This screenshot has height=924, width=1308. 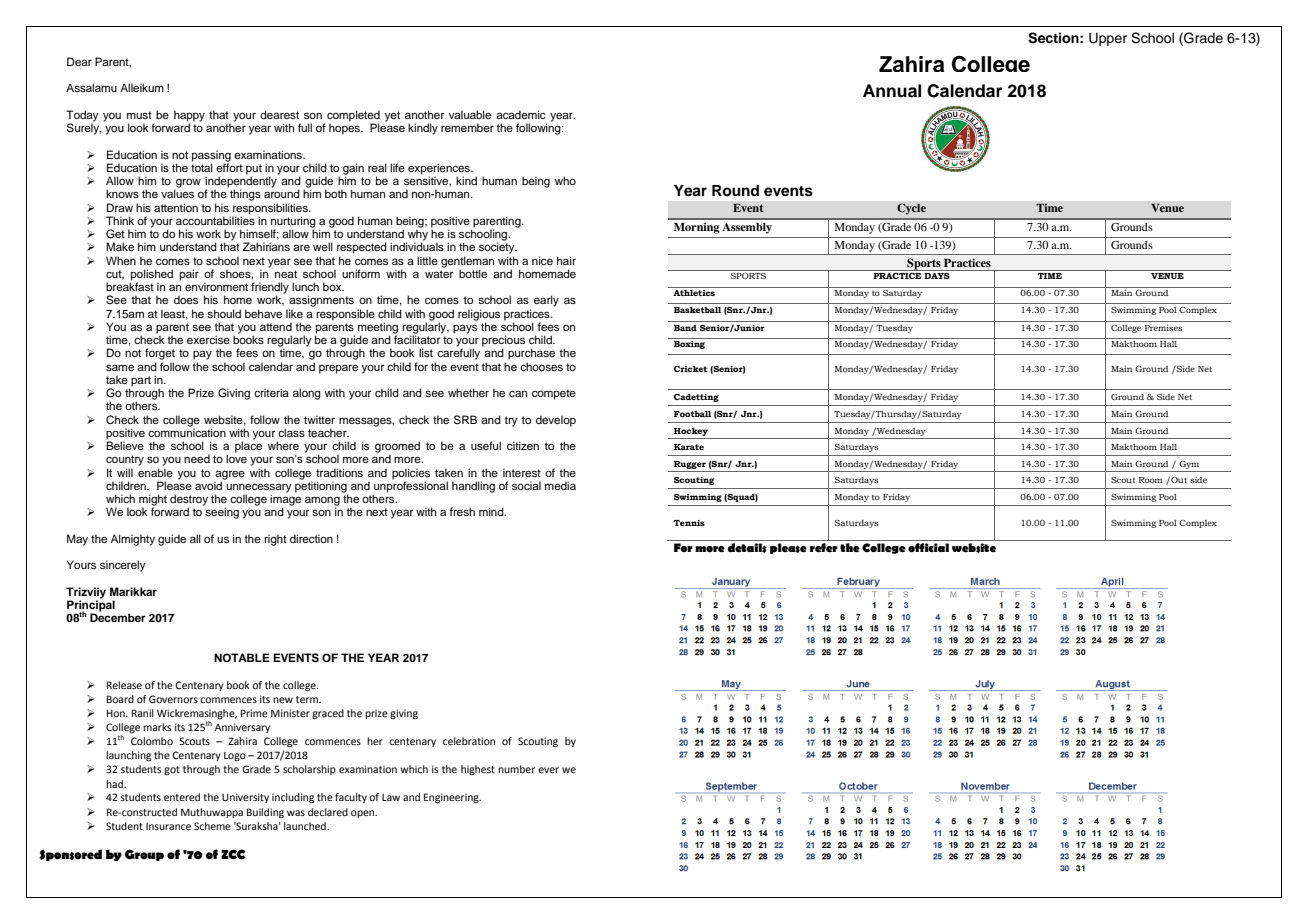 I want to click on Assalamu, so click(x=91, y=87).
